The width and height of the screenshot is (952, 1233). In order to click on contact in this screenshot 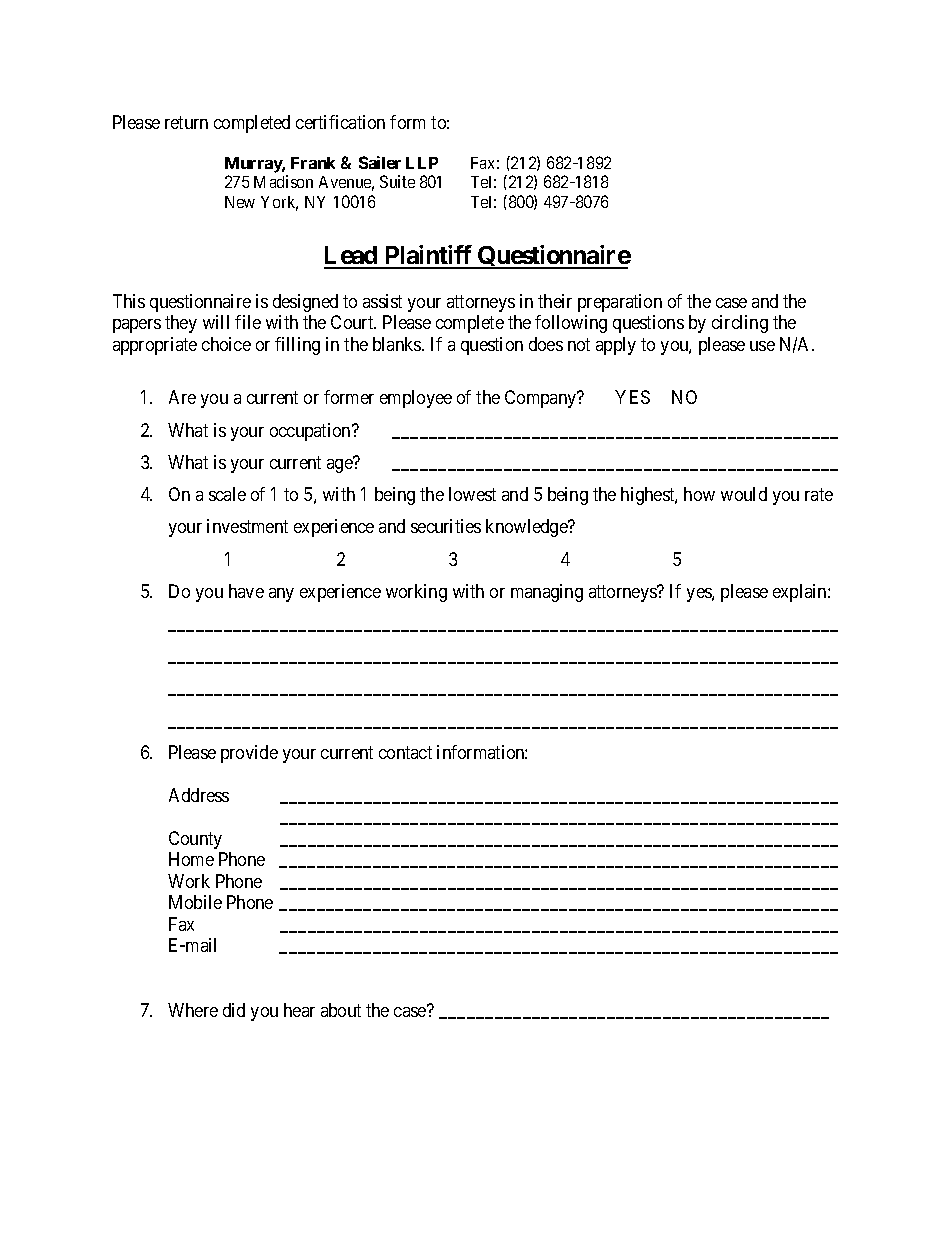, I will do `click(405, 752)`.
